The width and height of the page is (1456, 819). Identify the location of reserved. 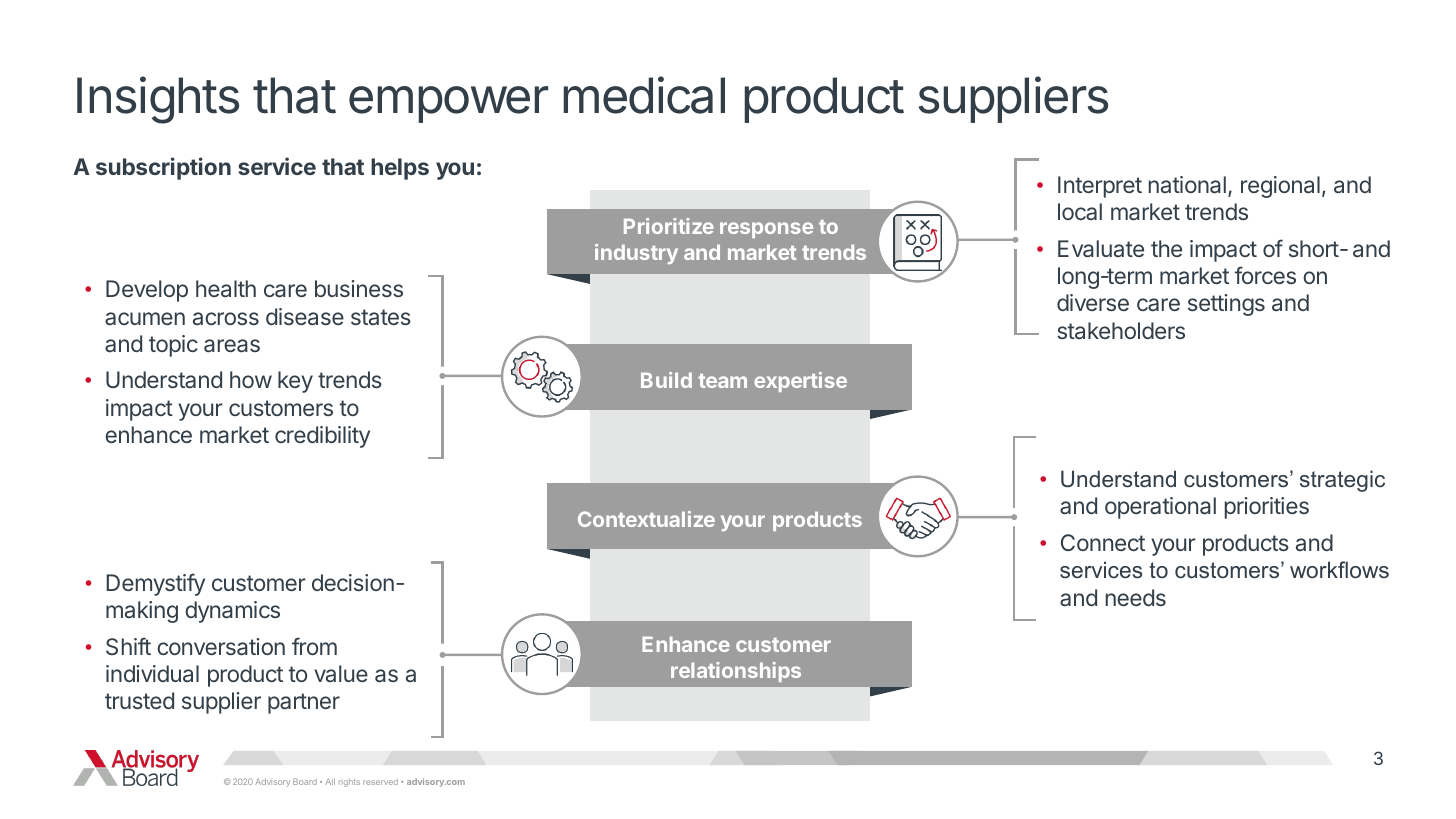
(380, 782).
